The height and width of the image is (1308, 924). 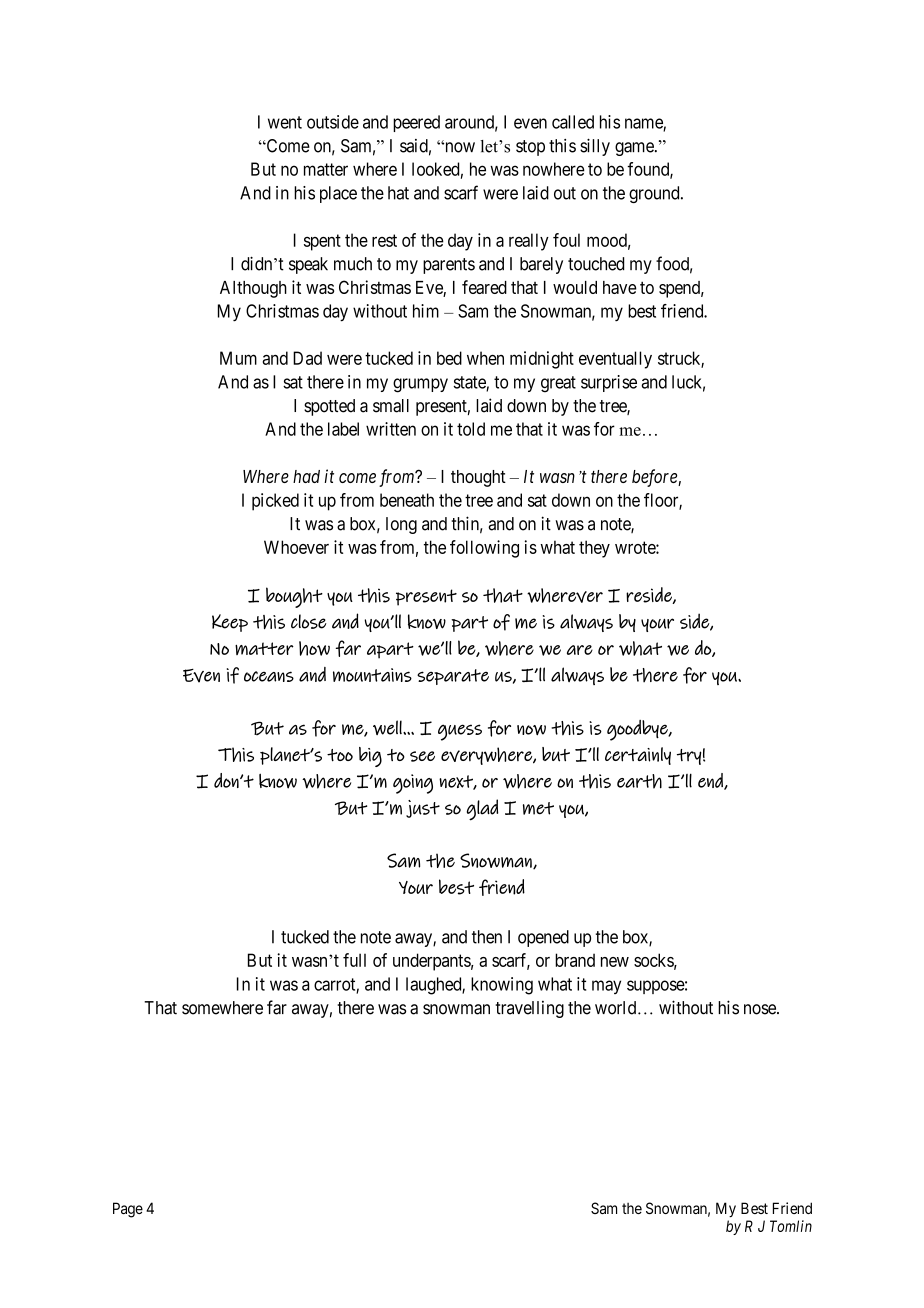 I want to click on earth, so click(x=639, y=781).
